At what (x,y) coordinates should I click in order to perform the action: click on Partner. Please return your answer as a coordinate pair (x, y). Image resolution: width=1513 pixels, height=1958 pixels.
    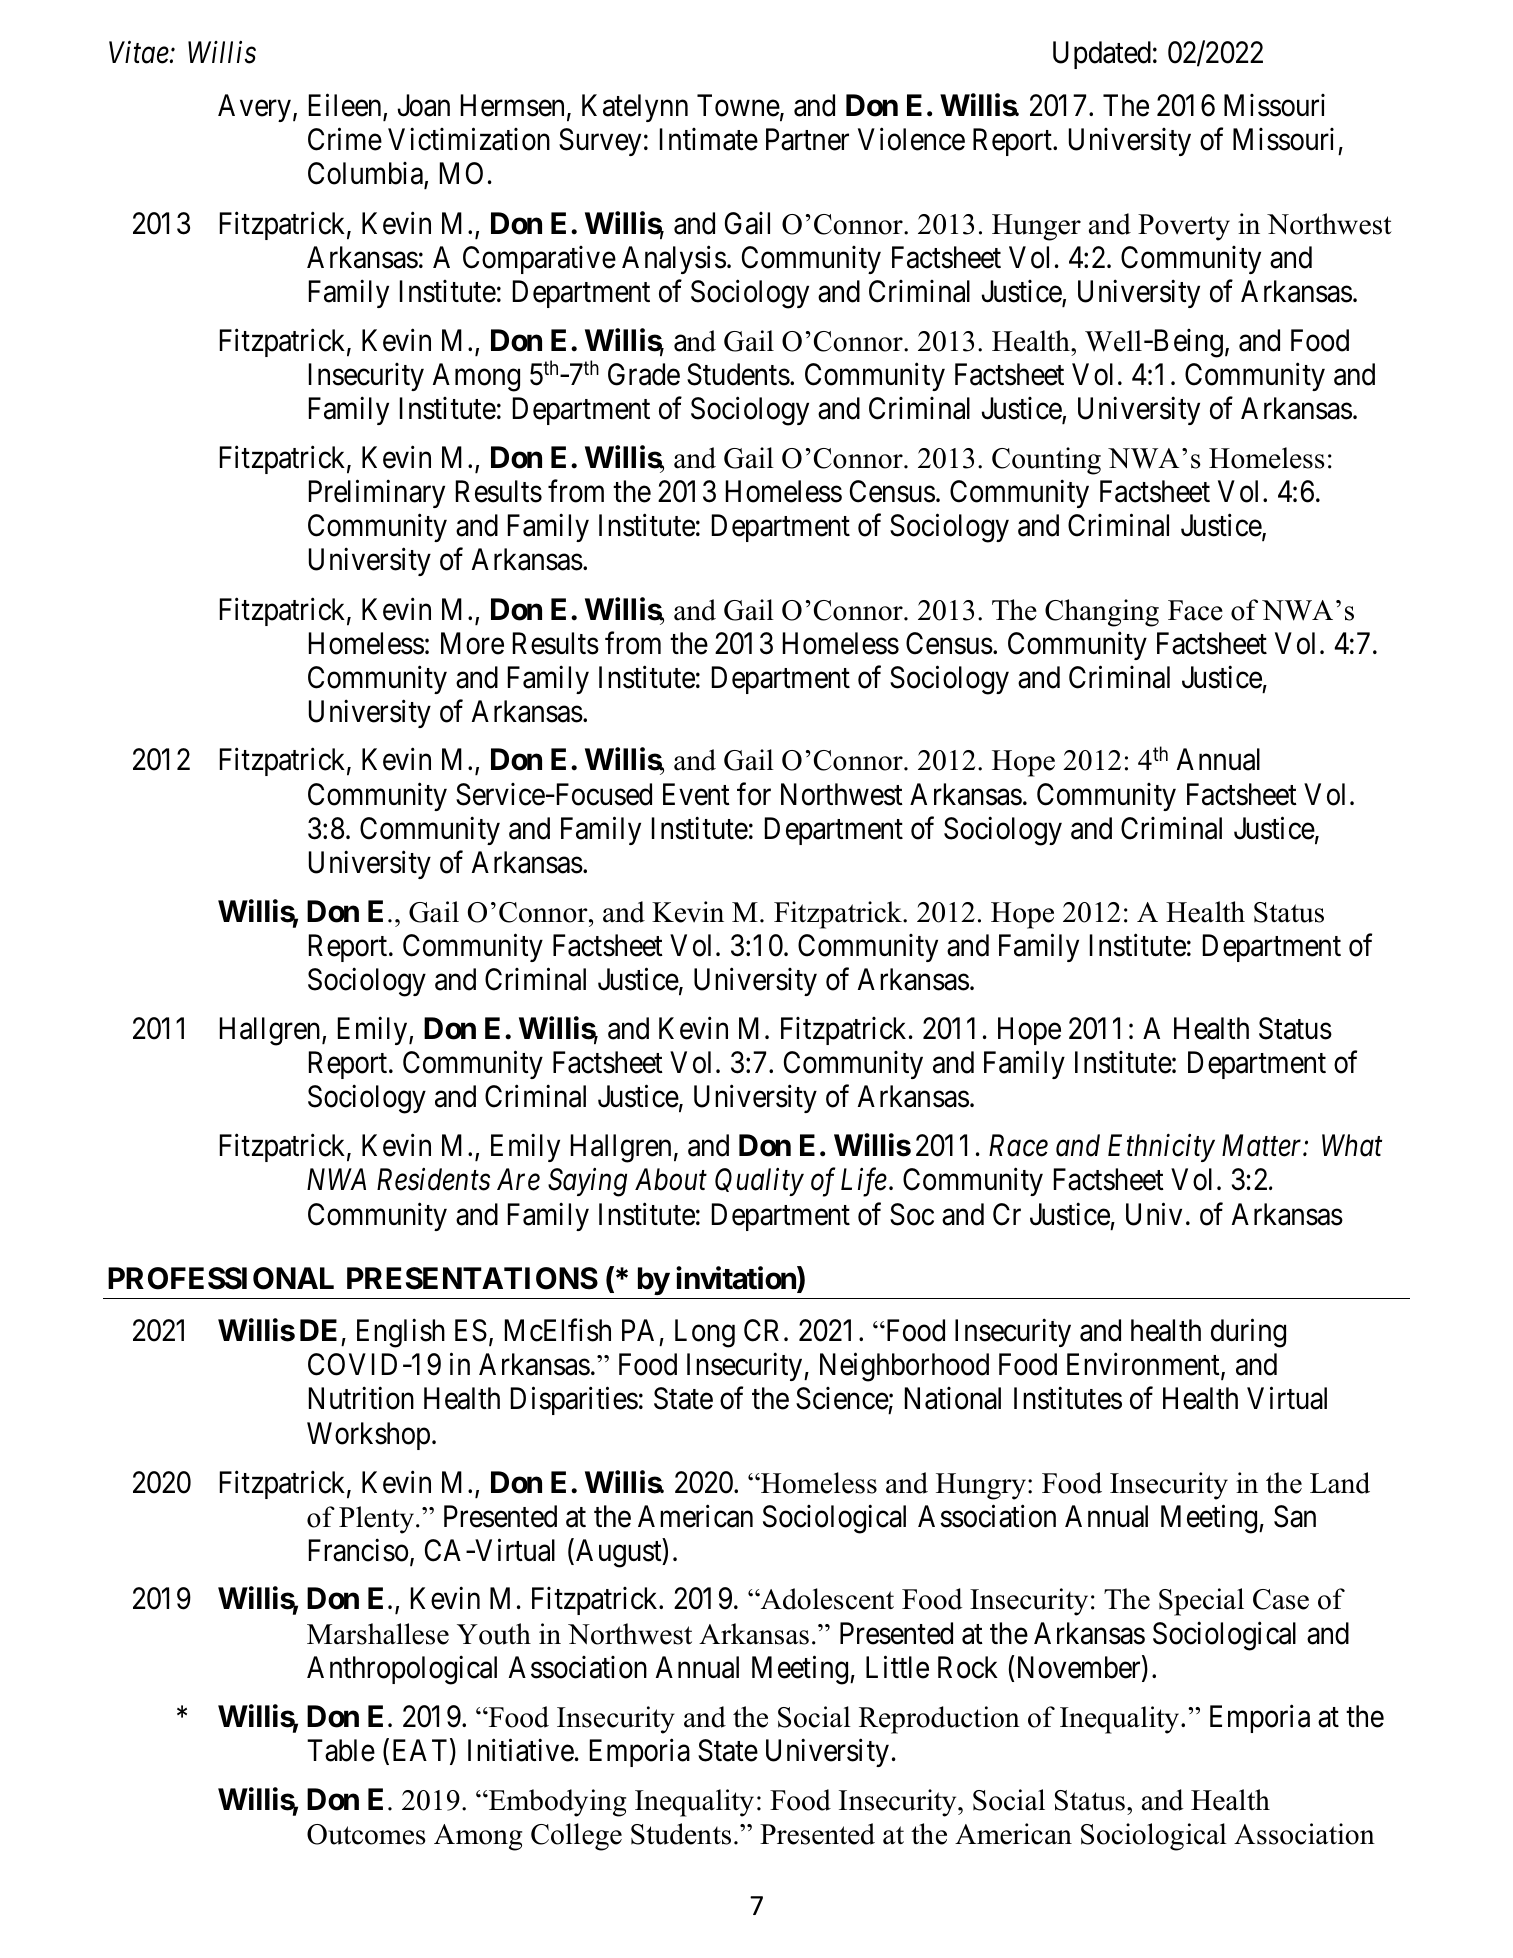
    Looking at the image, I should click on (807, 140).
